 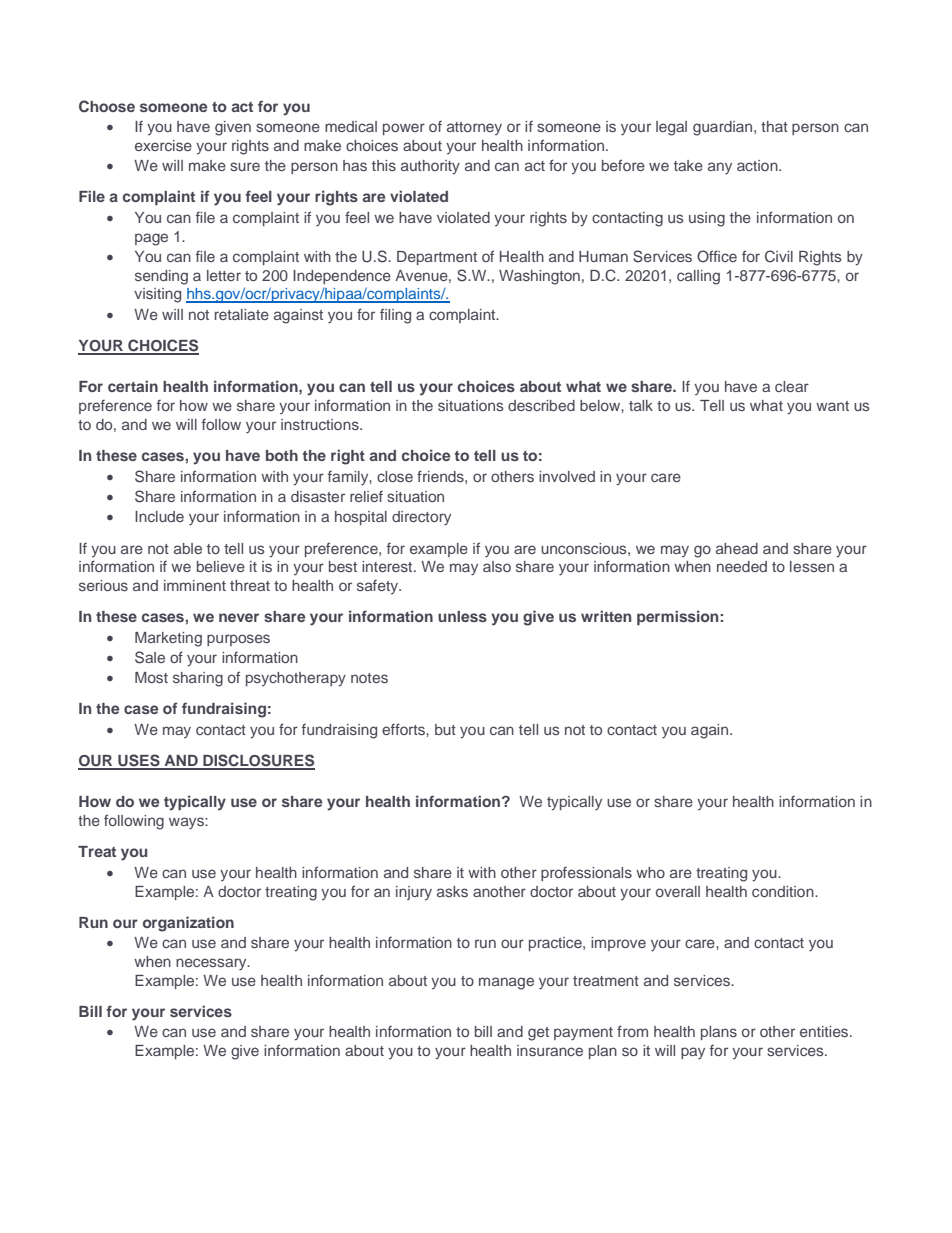 I want to click on but, so click(x=445, y=729).
